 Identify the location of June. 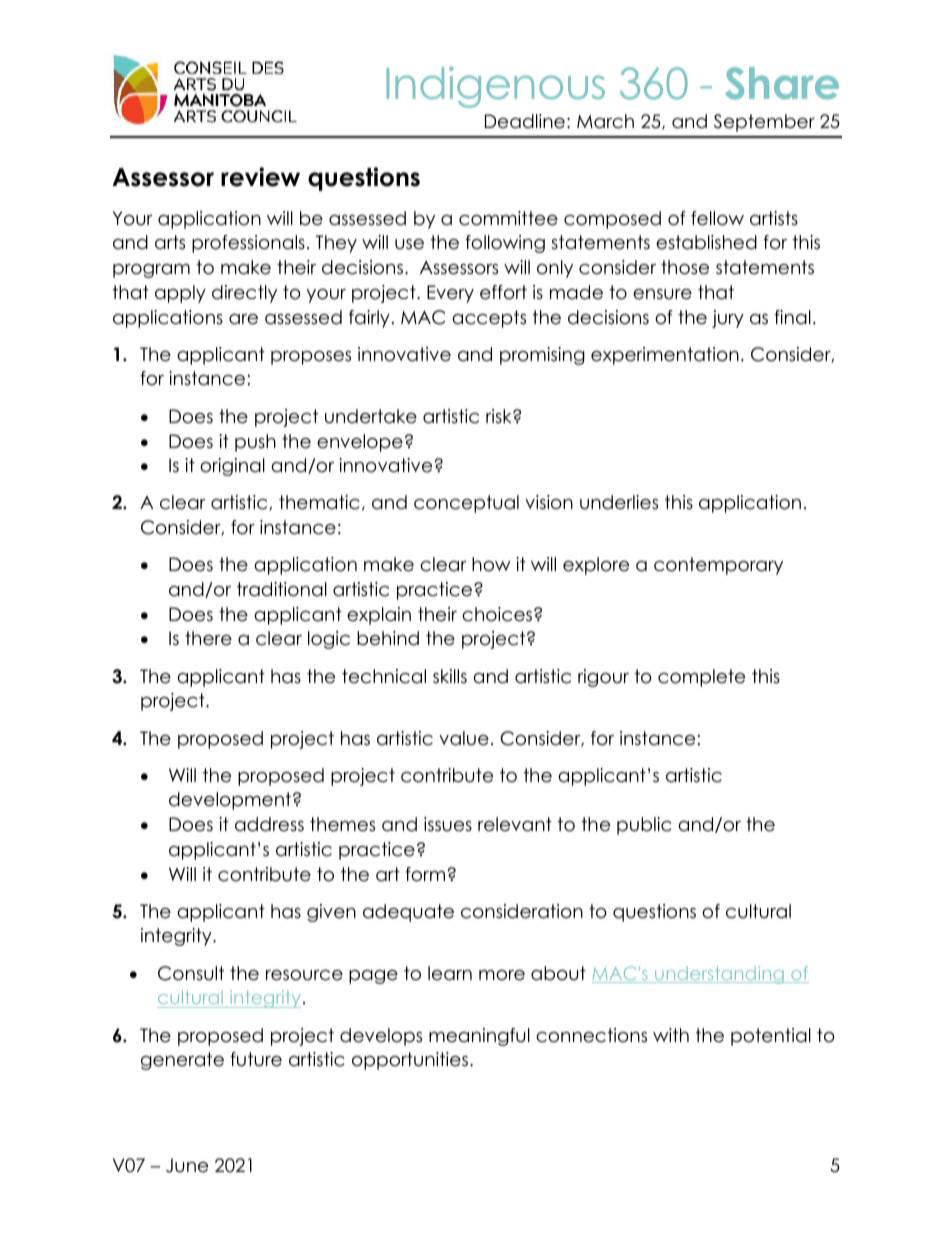
(187, 1165).
